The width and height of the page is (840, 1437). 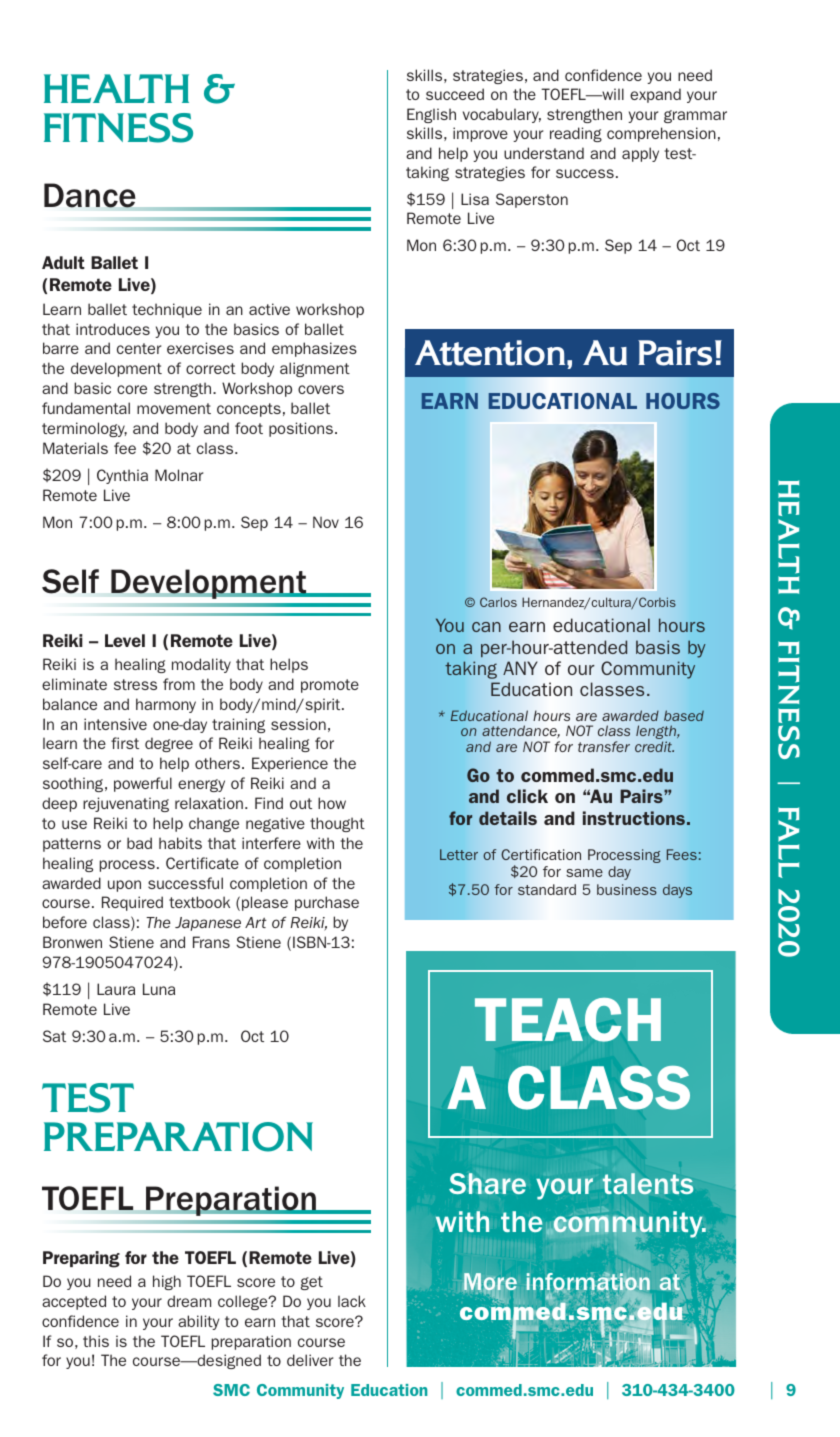 What do you see at coordinates (604, 746) in the page?
I see `transfer` at bounding box center [604, 746].
